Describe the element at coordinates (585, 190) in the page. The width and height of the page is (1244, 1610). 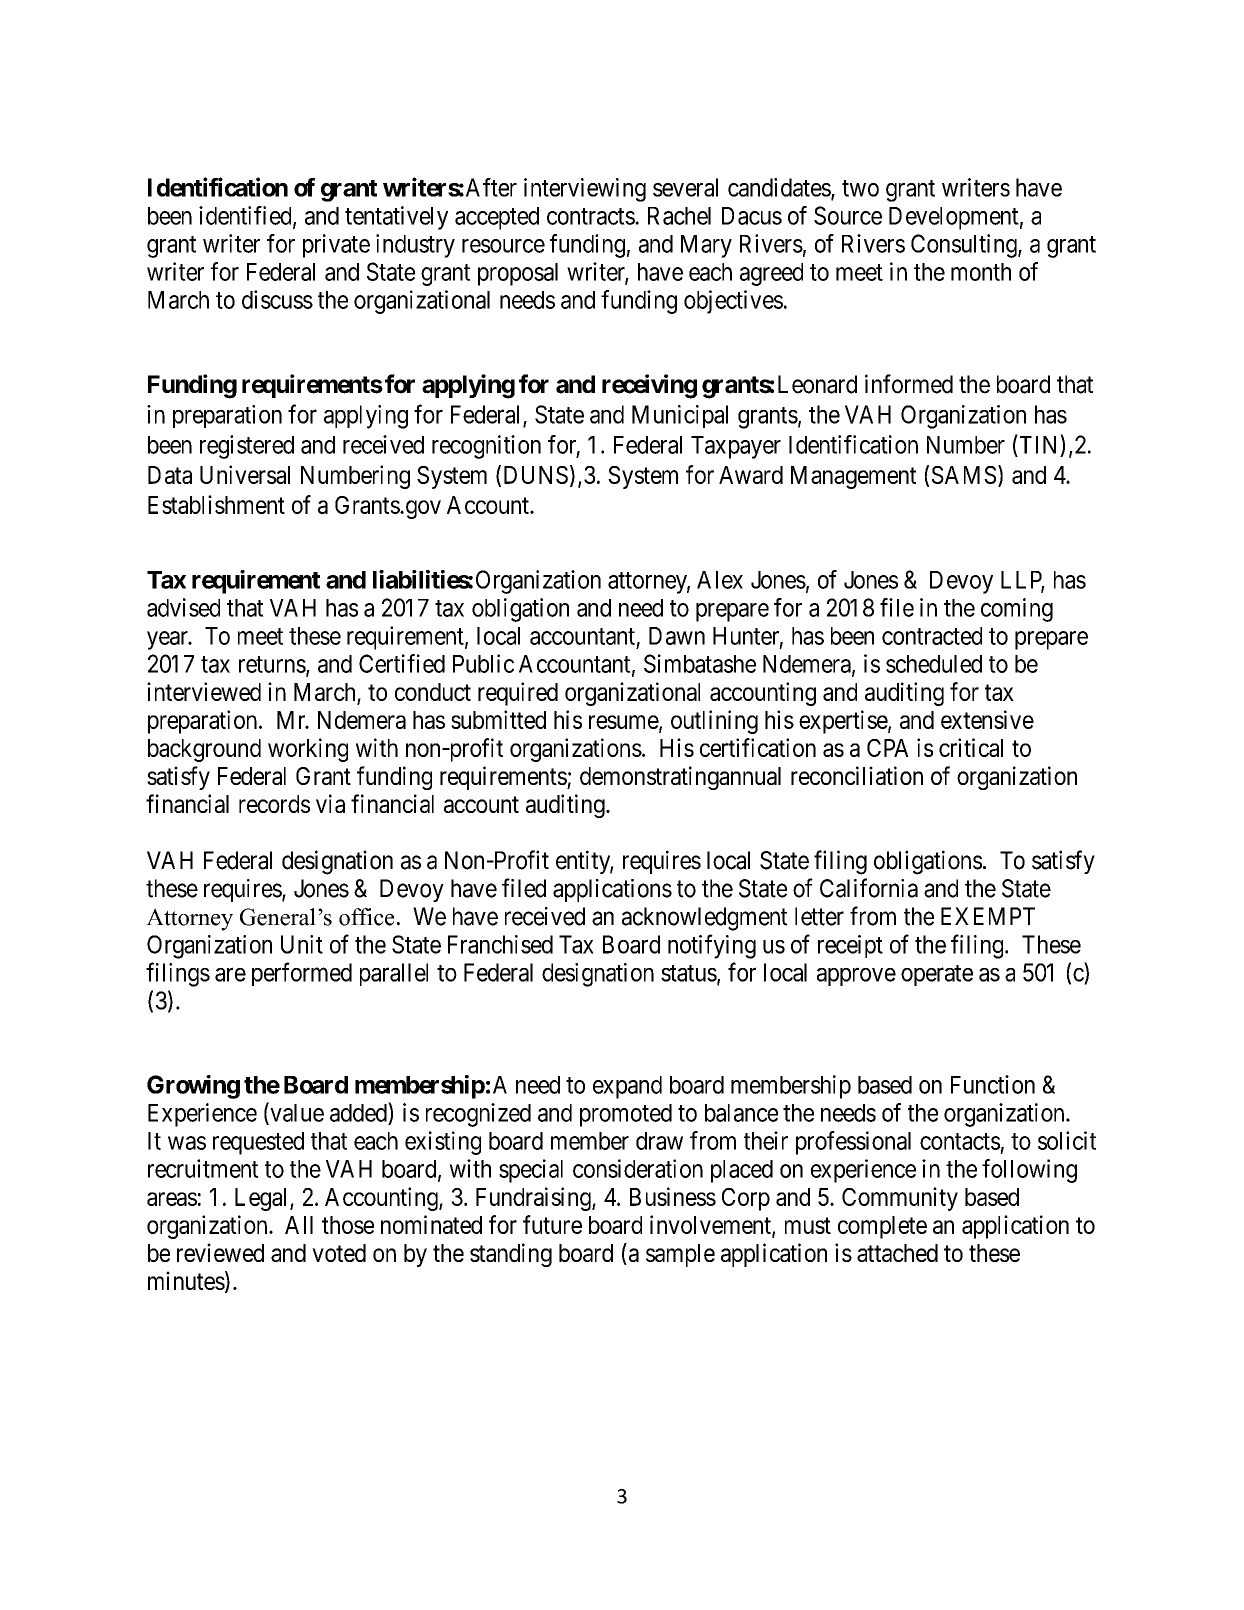
I see `interviewing` at that location.
